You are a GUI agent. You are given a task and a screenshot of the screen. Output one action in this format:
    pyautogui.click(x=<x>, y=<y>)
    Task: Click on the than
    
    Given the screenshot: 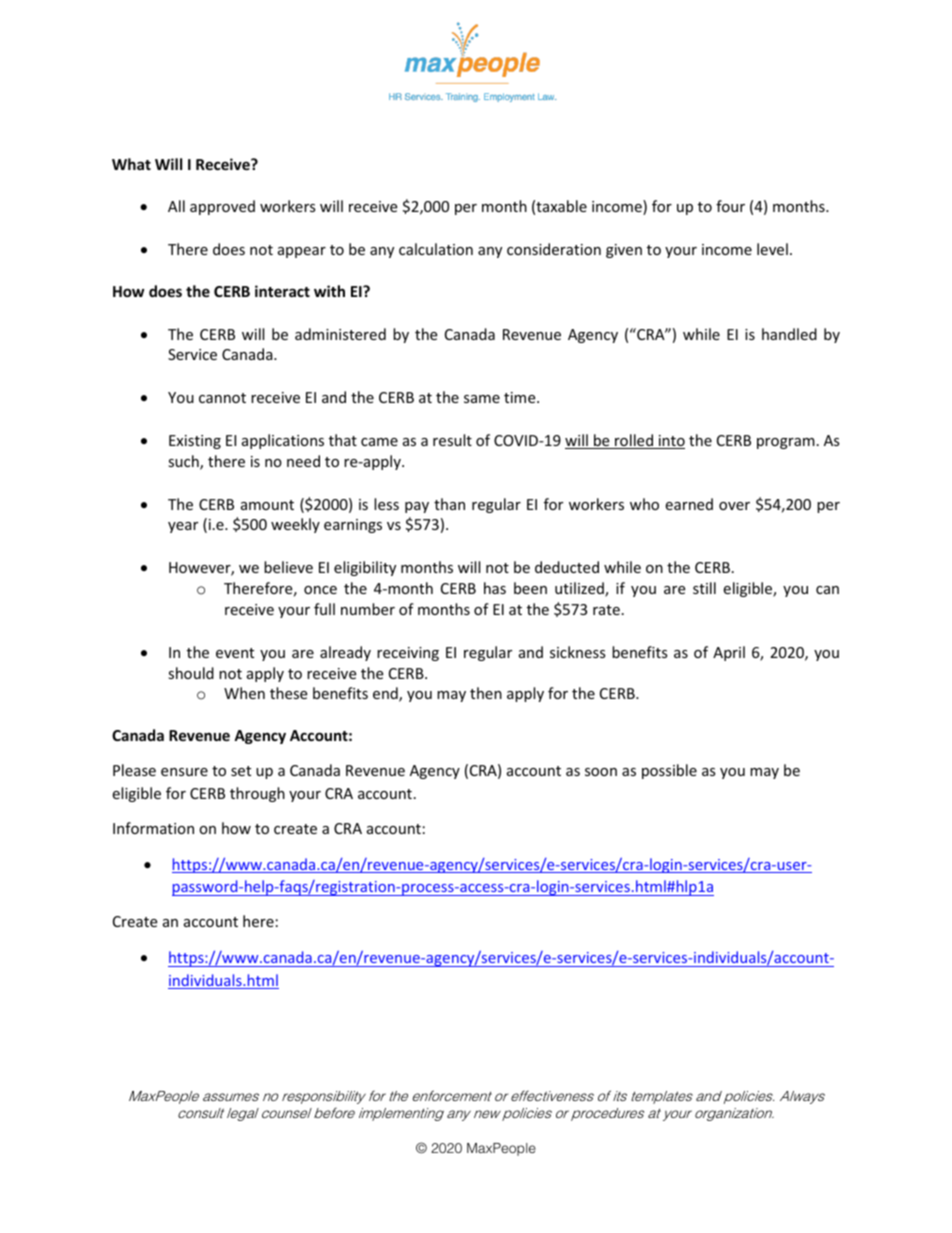 What is the action you would take?
    pyautogui.click(x=449, y=504)
